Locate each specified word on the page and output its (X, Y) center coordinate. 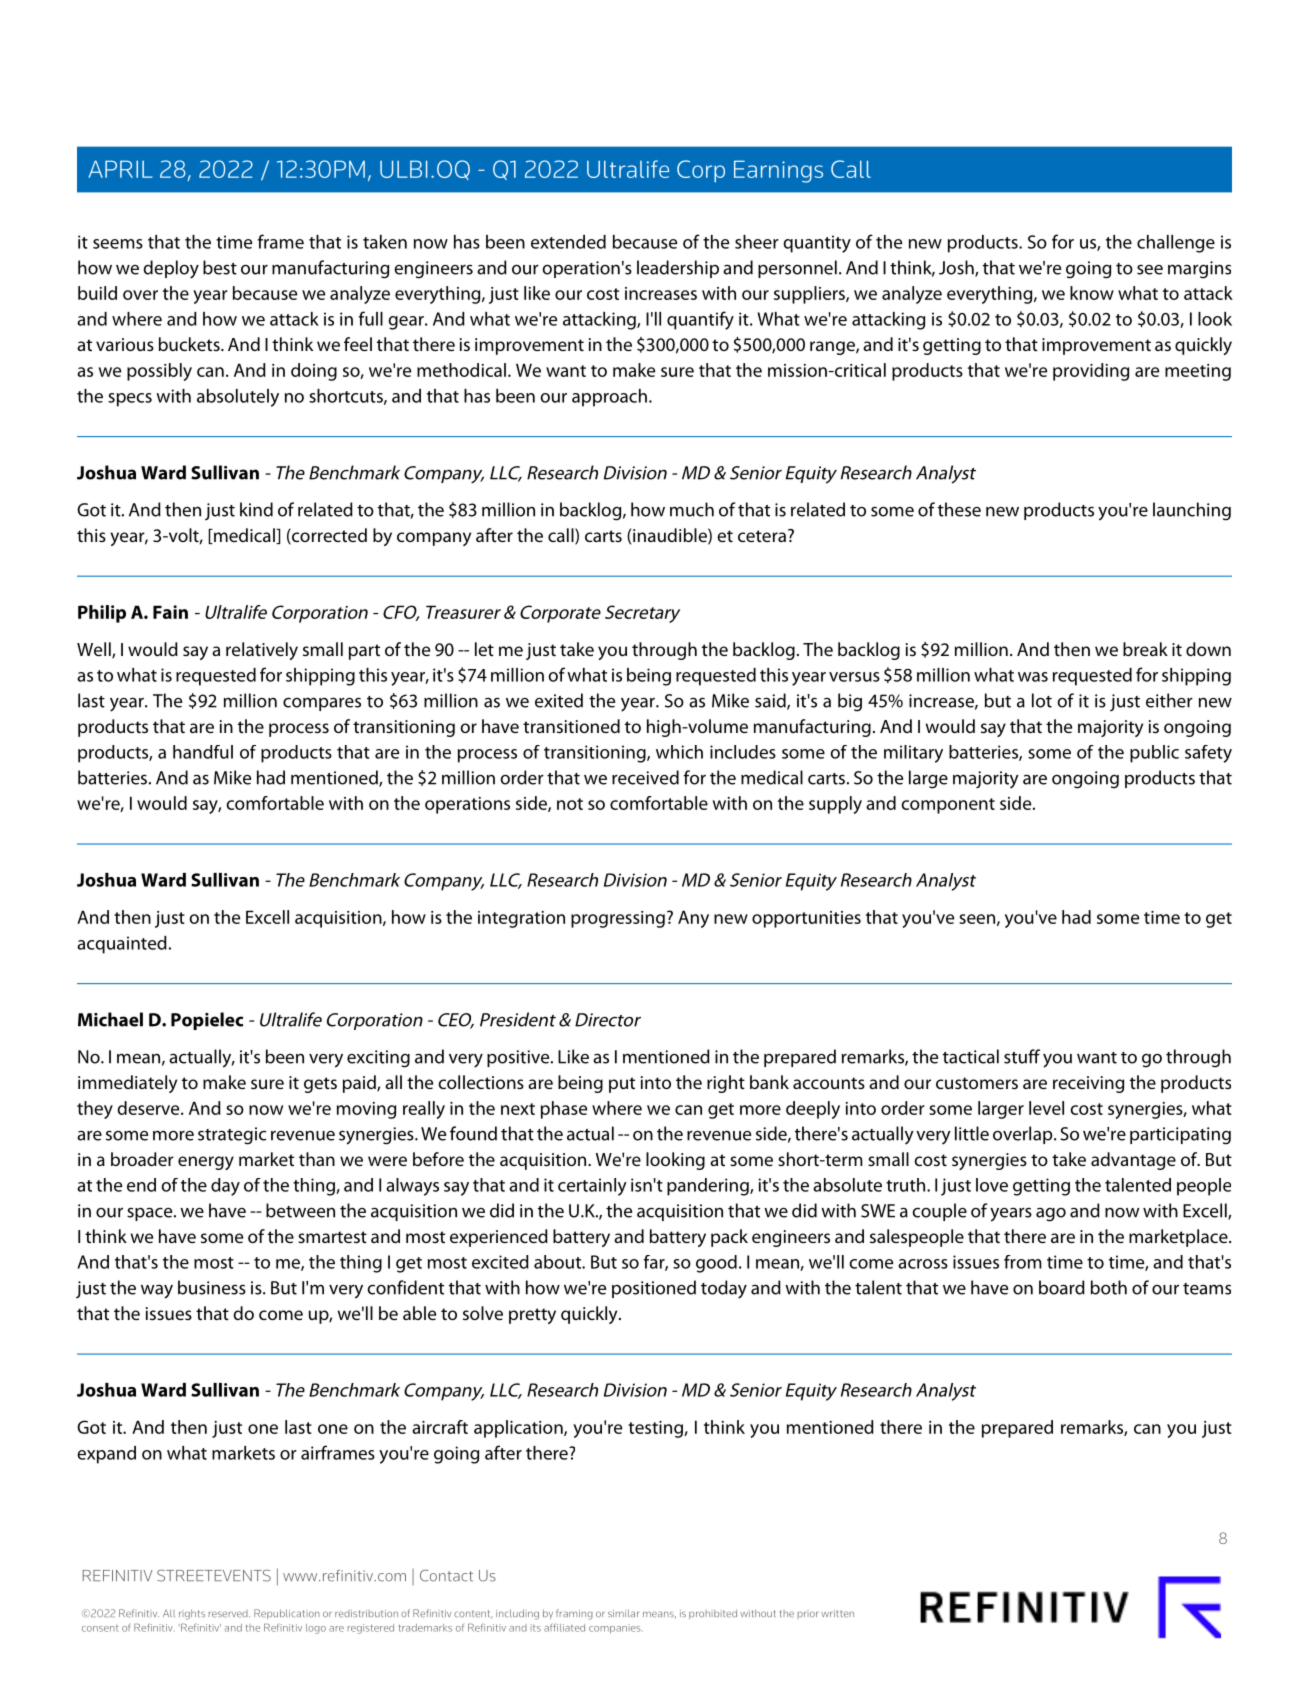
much (692, 509)
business (212, 1287)
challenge (1176, 244)
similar (623, 1613)
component (948, 806)
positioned (654, 1289)
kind (256, 509)
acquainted (122, 945)
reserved (229, 1614)
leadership (678, 269)
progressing (618, 919)
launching (1192, 511)
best (220, 267)
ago (1051, 1215)
